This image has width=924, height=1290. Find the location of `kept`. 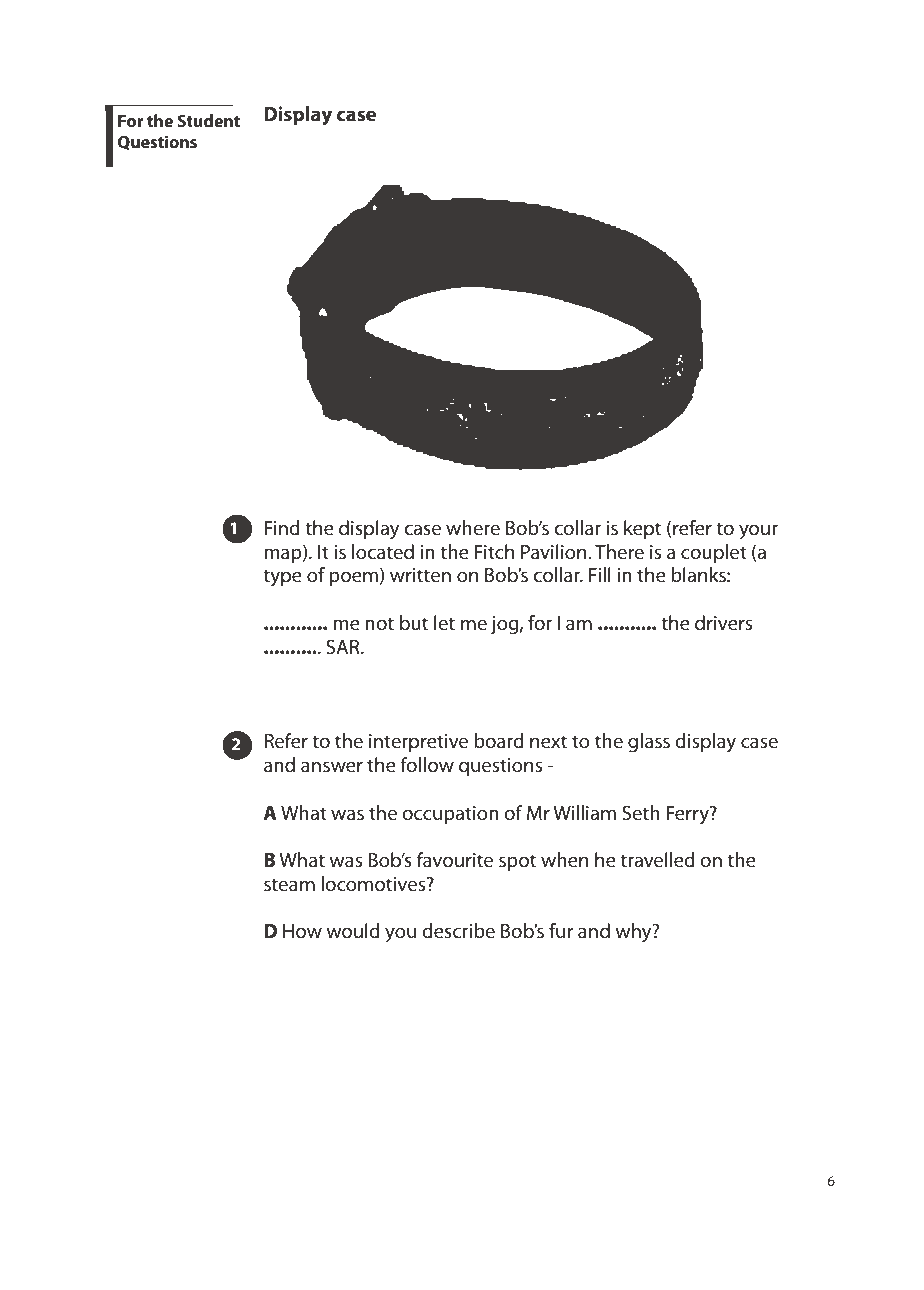

kept is located at coordinates (642, 529).
